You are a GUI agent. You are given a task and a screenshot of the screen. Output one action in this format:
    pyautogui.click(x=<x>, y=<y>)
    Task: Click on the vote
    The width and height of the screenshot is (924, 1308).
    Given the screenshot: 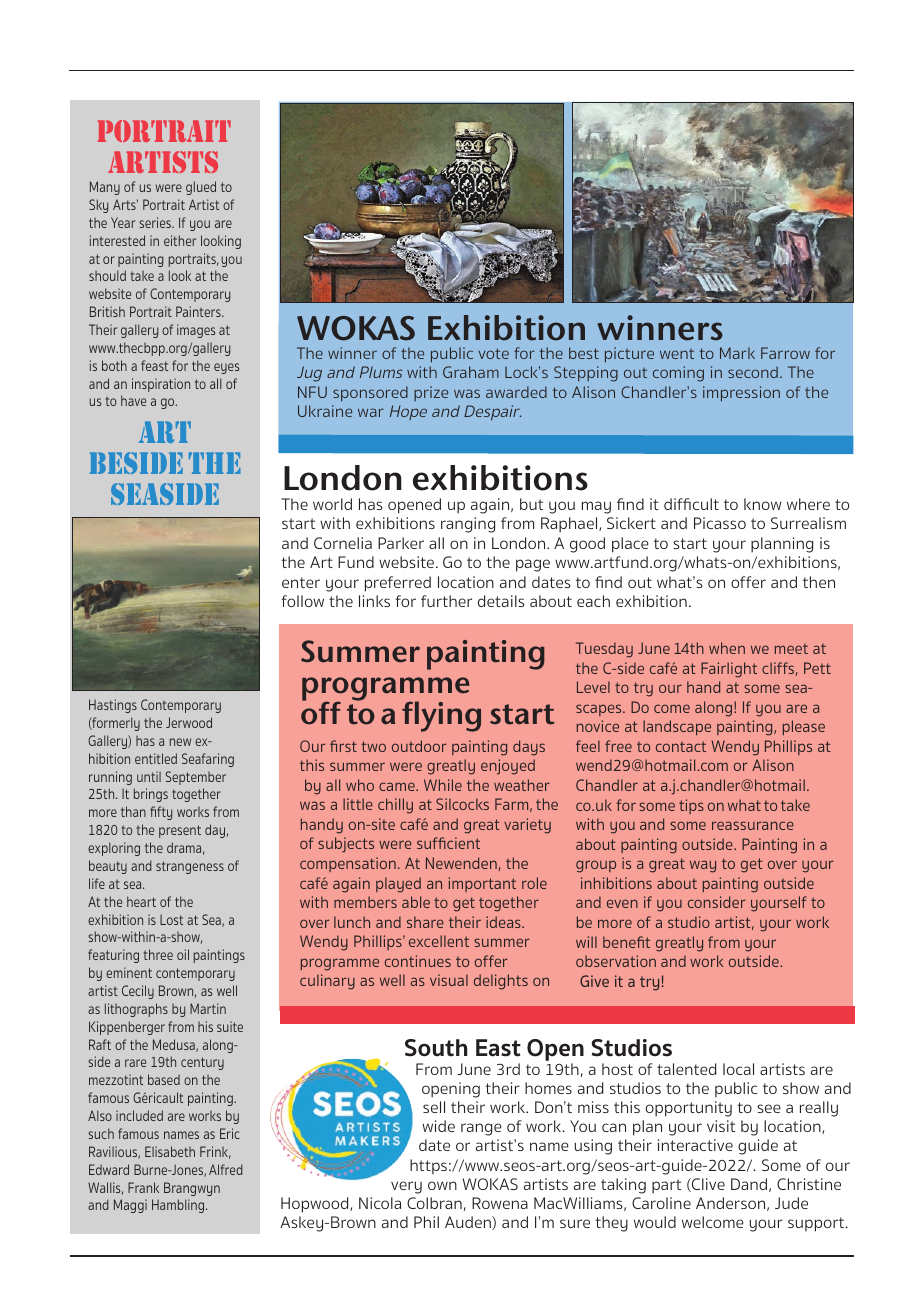 What is the action you would take?
    pyautogui.click(x=493, y=353)
